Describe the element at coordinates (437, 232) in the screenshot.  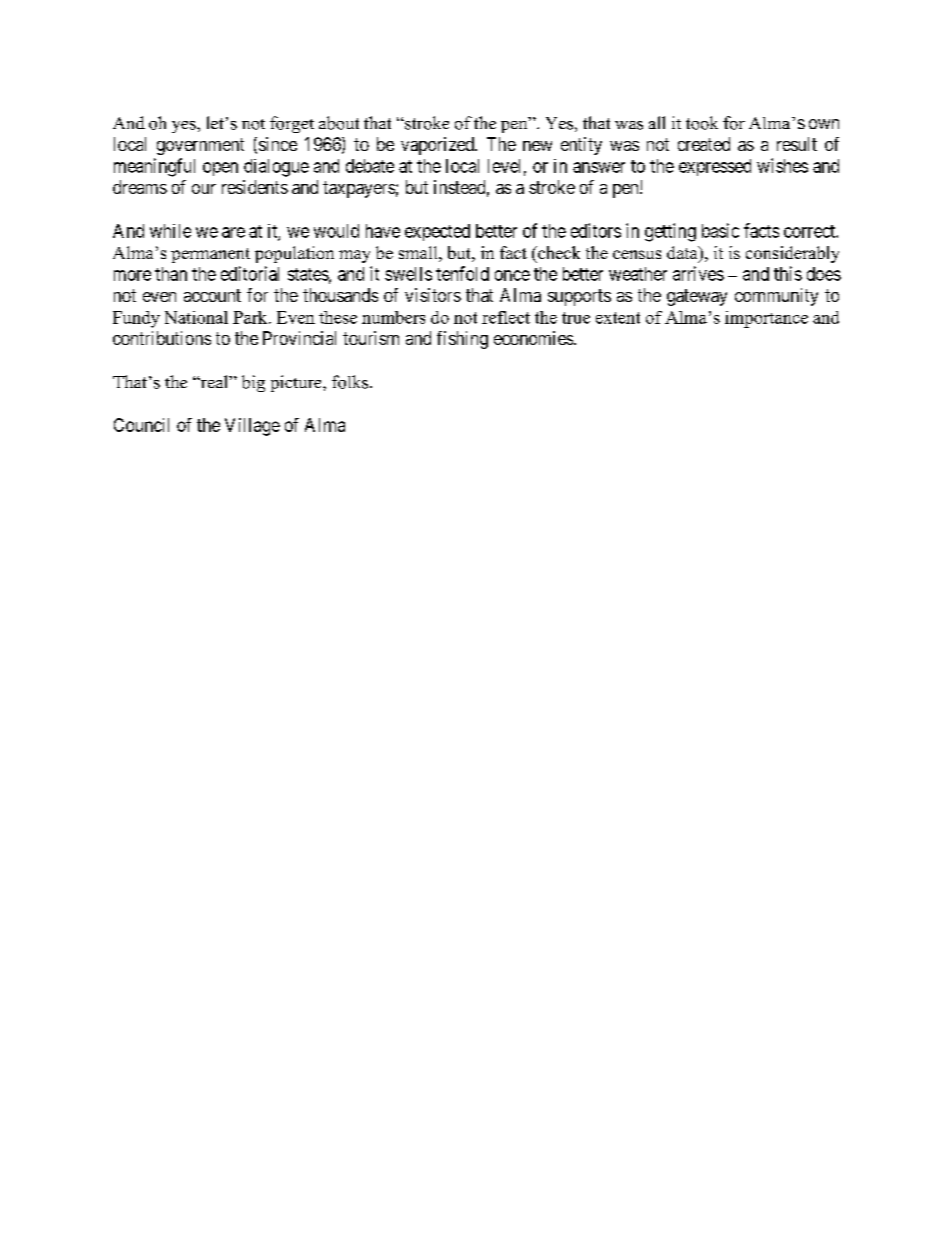
I see `expected` at that location.
